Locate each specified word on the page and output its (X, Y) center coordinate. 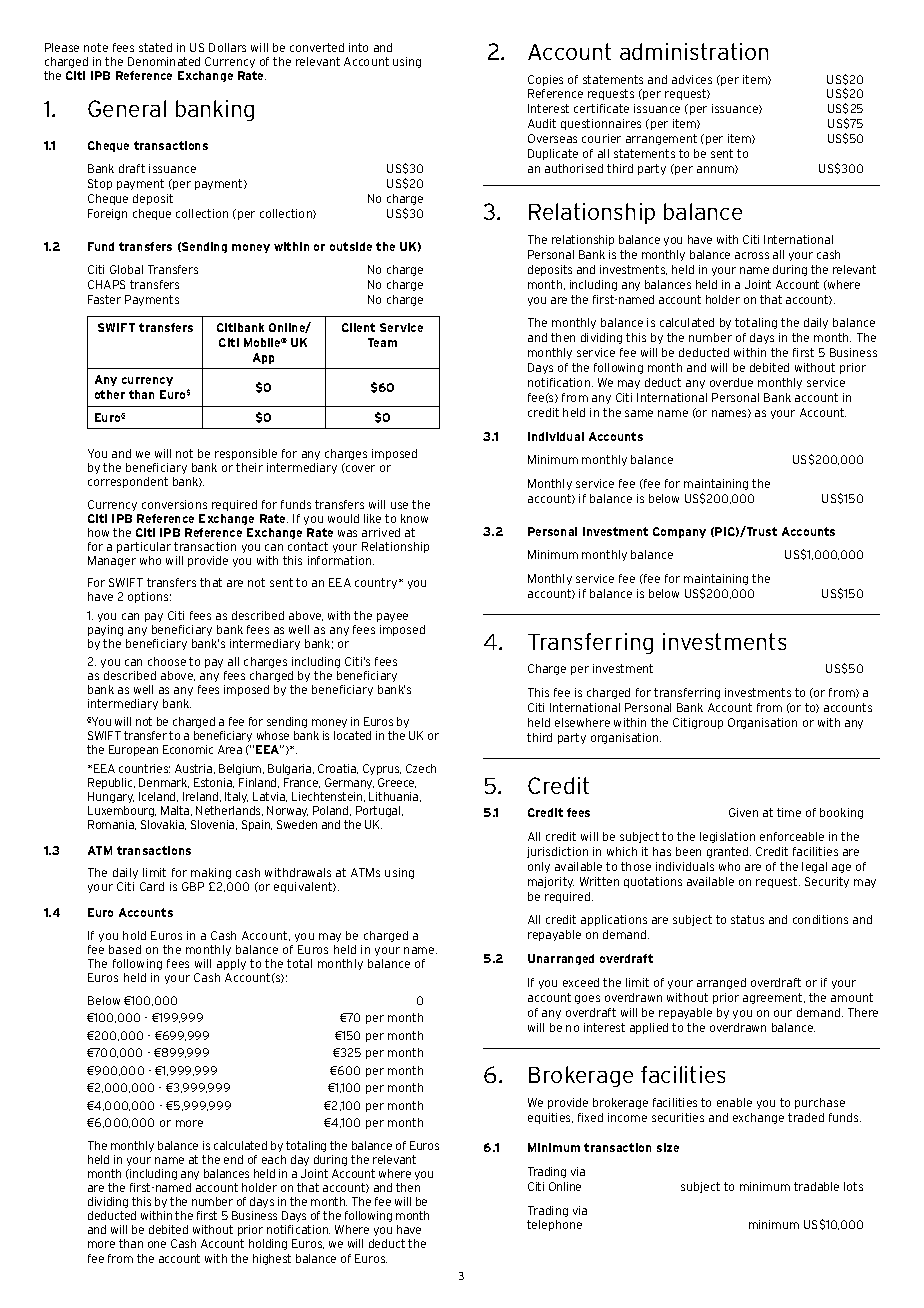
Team (382, 342)
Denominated (164, 61)
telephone (554, 1225)
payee (392, 617)
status (747, 919)
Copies (545, 80)
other (110, 394)
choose (167, 661)
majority (551, 882)
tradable (816, 1186)
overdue (731, 382)
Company (679, 532)
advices (692, 79)
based (125, 949)
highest (272, 1259)
